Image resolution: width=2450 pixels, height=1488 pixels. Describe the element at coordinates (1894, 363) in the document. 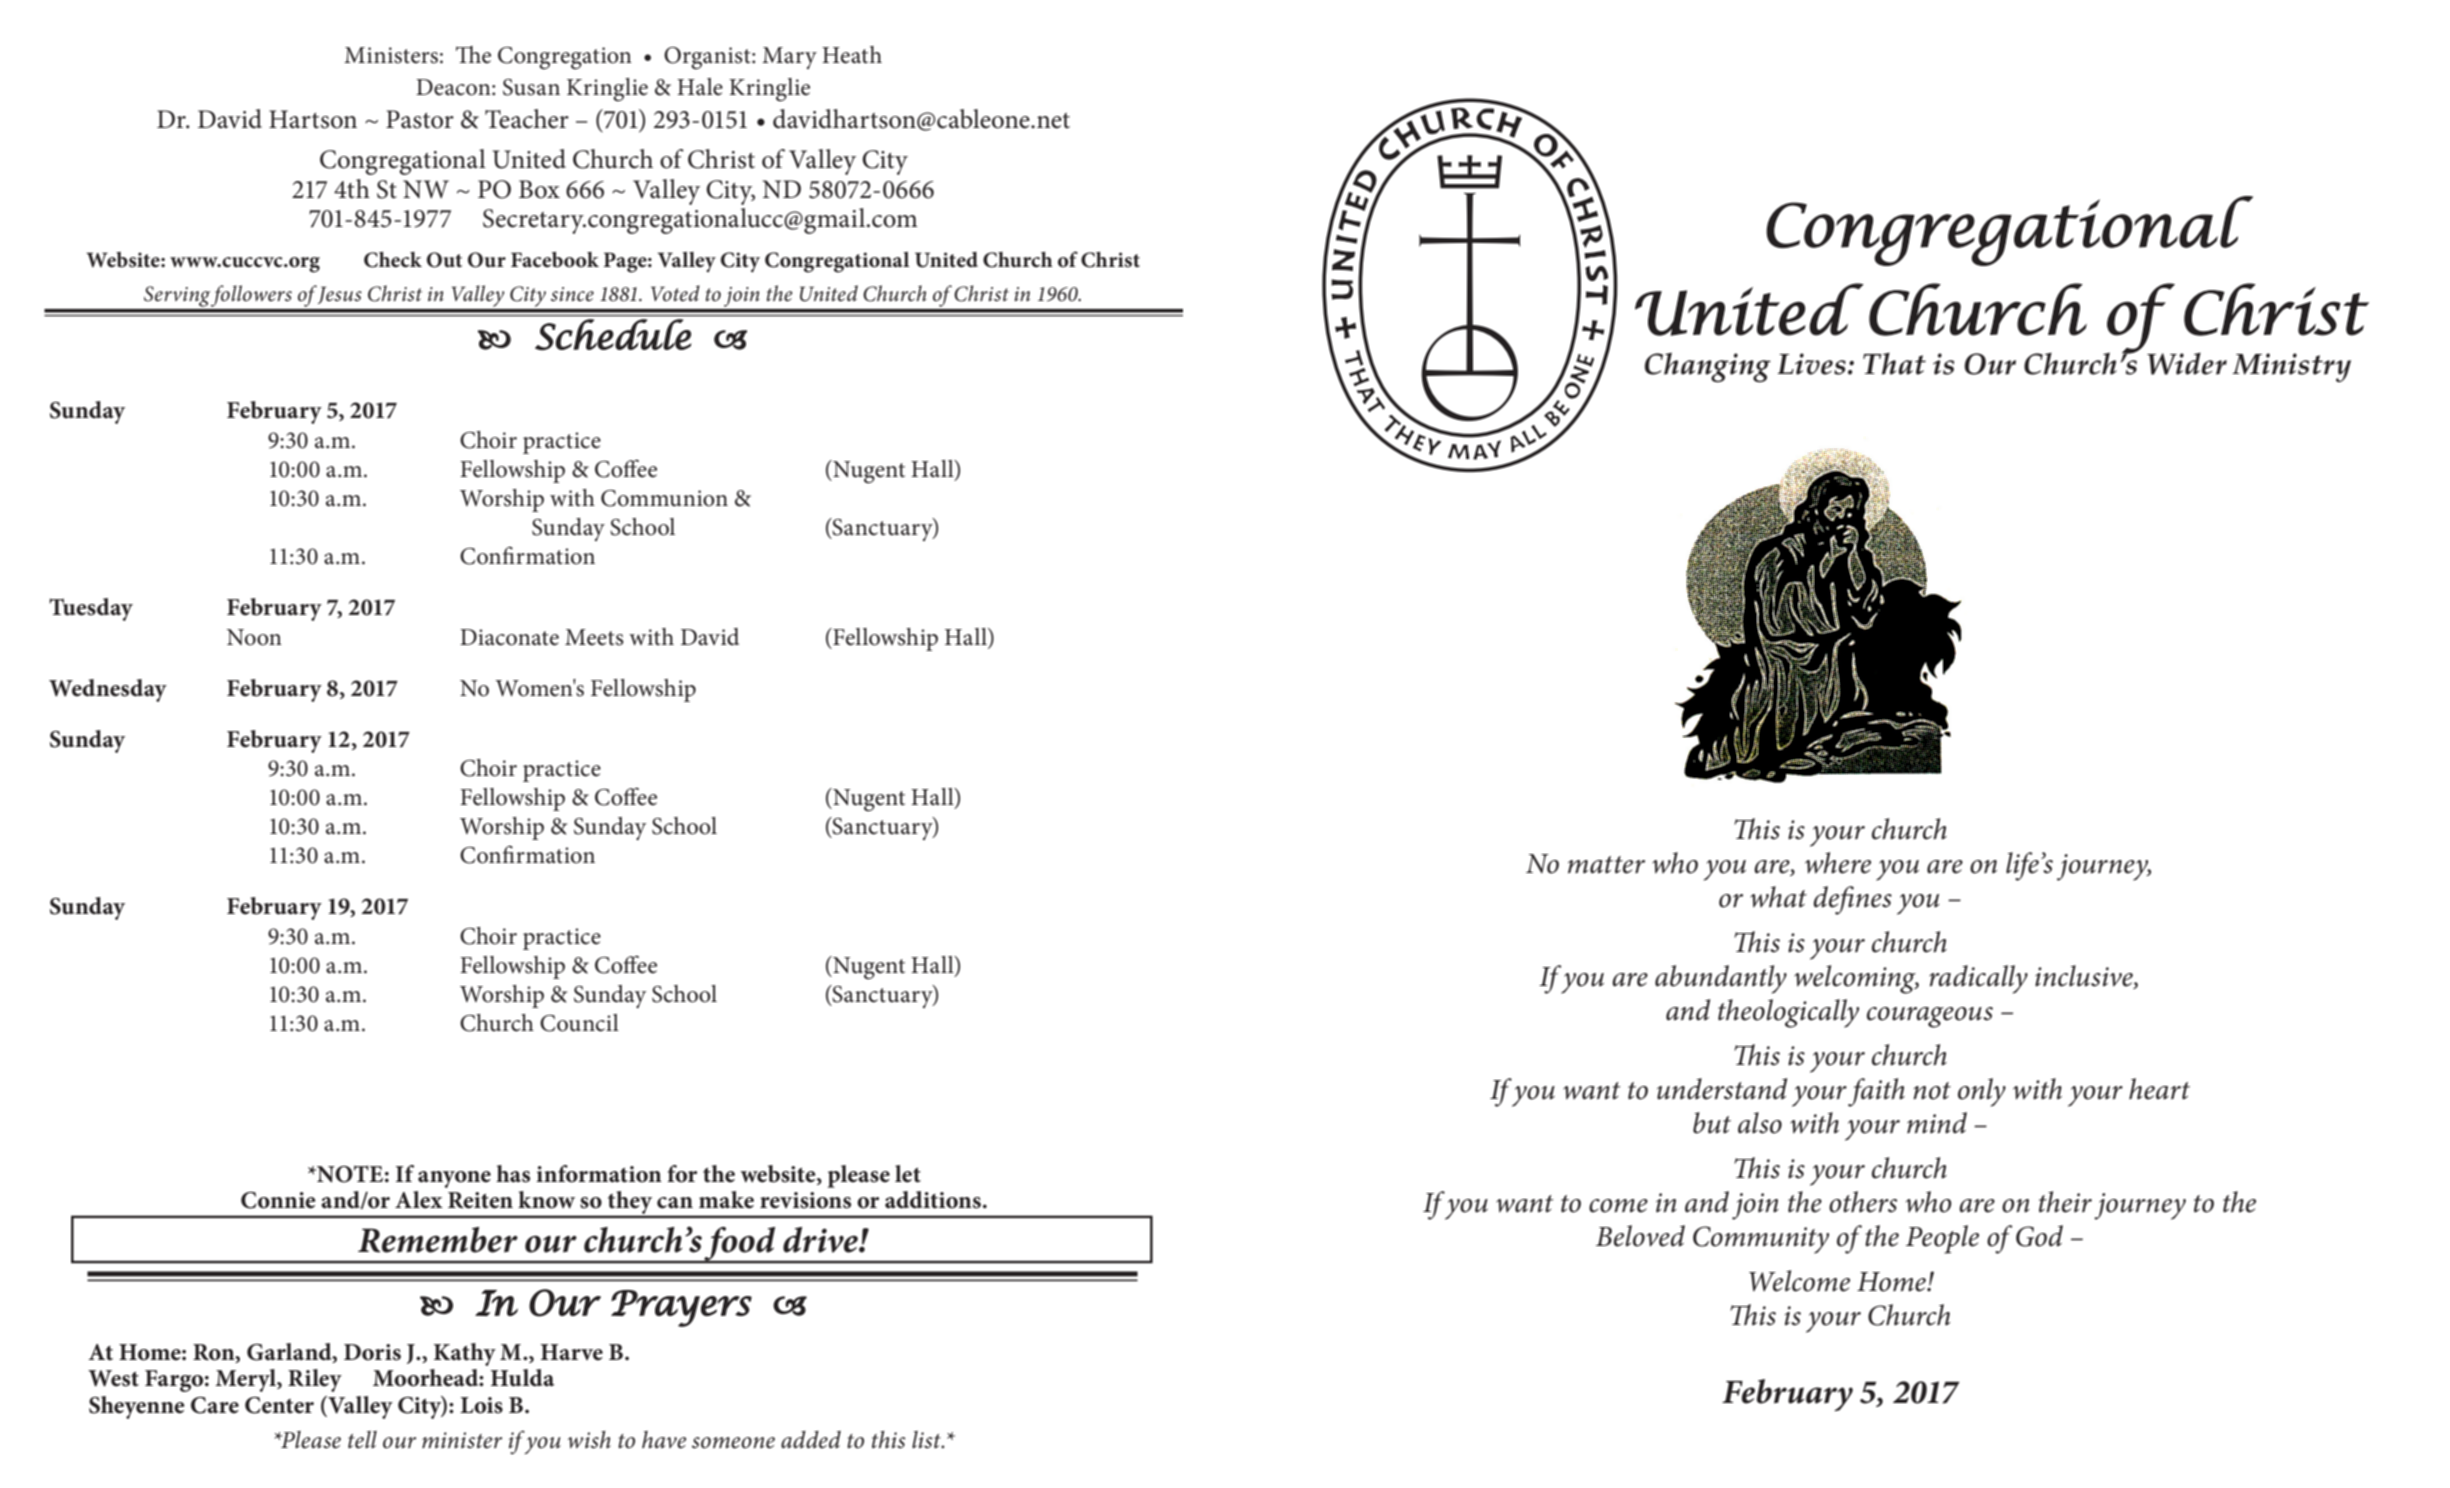

I see `That` at that location.
